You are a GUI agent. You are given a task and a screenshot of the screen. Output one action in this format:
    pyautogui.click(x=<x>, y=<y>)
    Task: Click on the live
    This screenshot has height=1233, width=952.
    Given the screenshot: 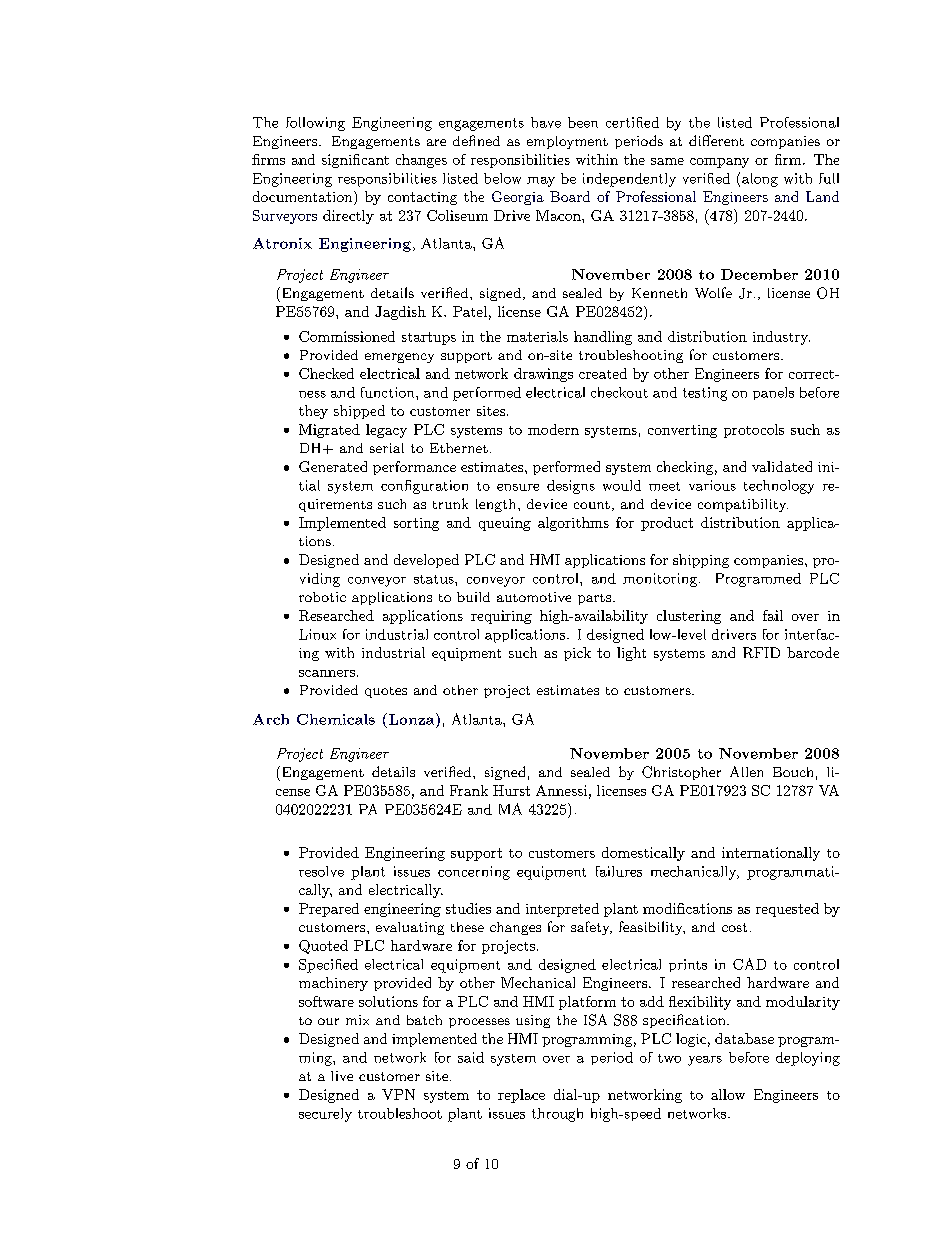 What is the action you would take?
    pyautogui.click(x=342, y=1076)
